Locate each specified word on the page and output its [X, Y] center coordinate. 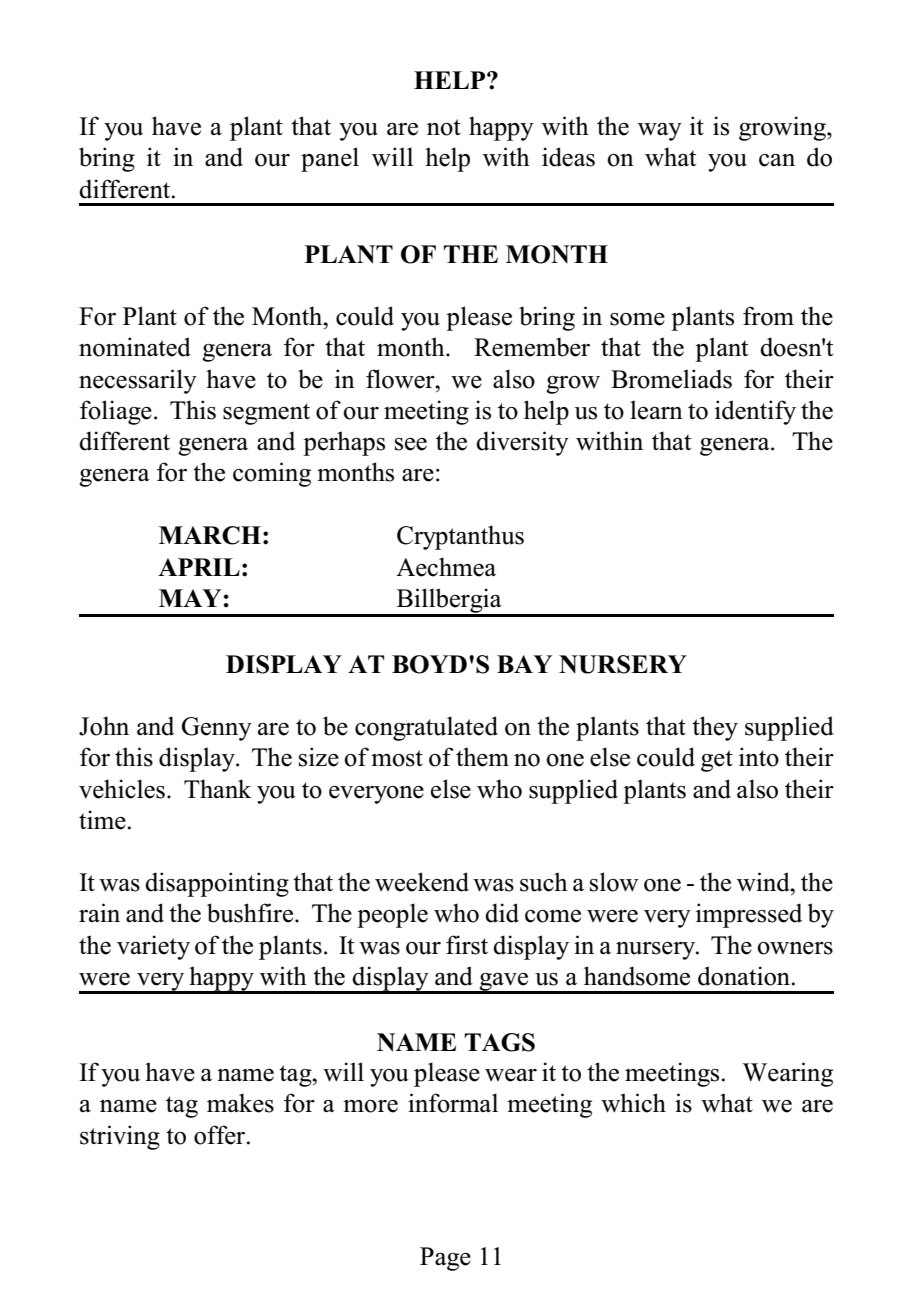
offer [221, 1135]
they [715, 728]
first [467, 945]
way [660, 132]
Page [445, 1259]
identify [755, 412]
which [633, 1103]
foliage [116, 412]
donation [745, 976]
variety [153, 947]
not [444, 127]
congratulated [426, 728]
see [411, 444]
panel [330, 159]
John [104, 726]
